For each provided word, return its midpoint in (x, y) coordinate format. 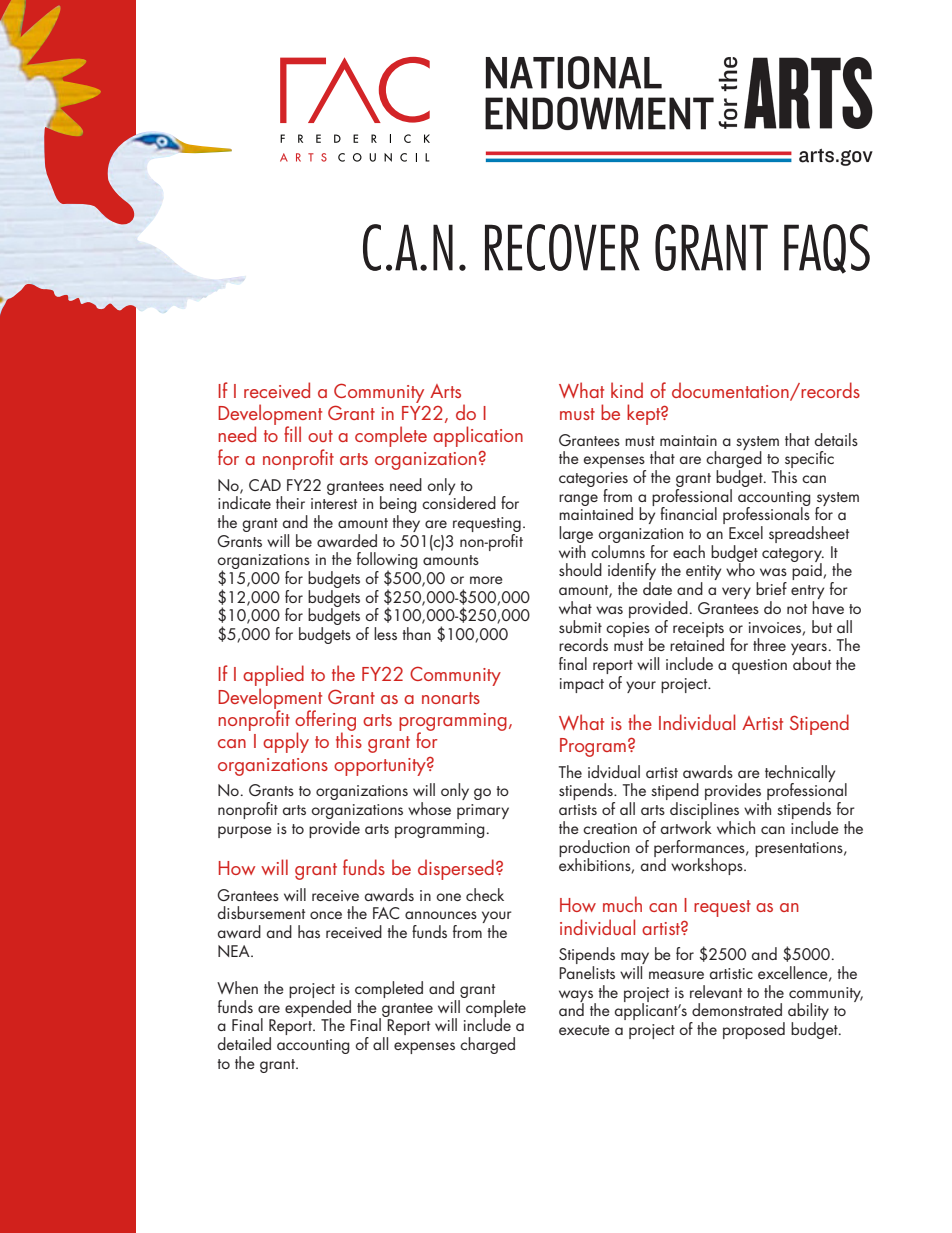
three (769, 644)
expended (318, 1008)
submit (580, 626)
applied (273, 675)
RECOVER (562, 247)
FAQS (827, 249)
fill (292, 434)
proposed (754, 1030)
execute (584, 1030)
